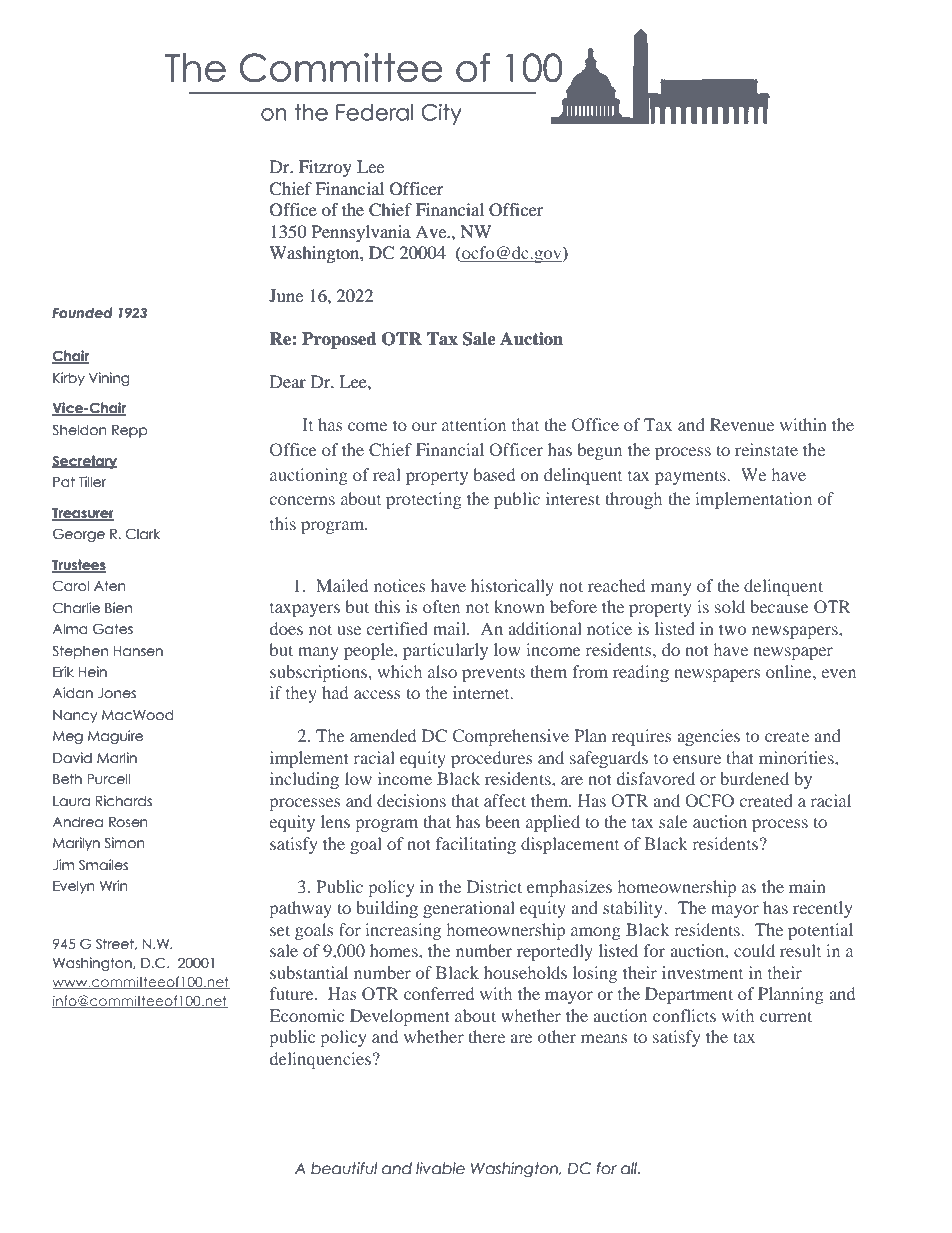 The height and width of the document is (1233, 952). What do you see at coordinates (82, 313) in the document?
I see `Founded` at bounding box center [82, 313].
